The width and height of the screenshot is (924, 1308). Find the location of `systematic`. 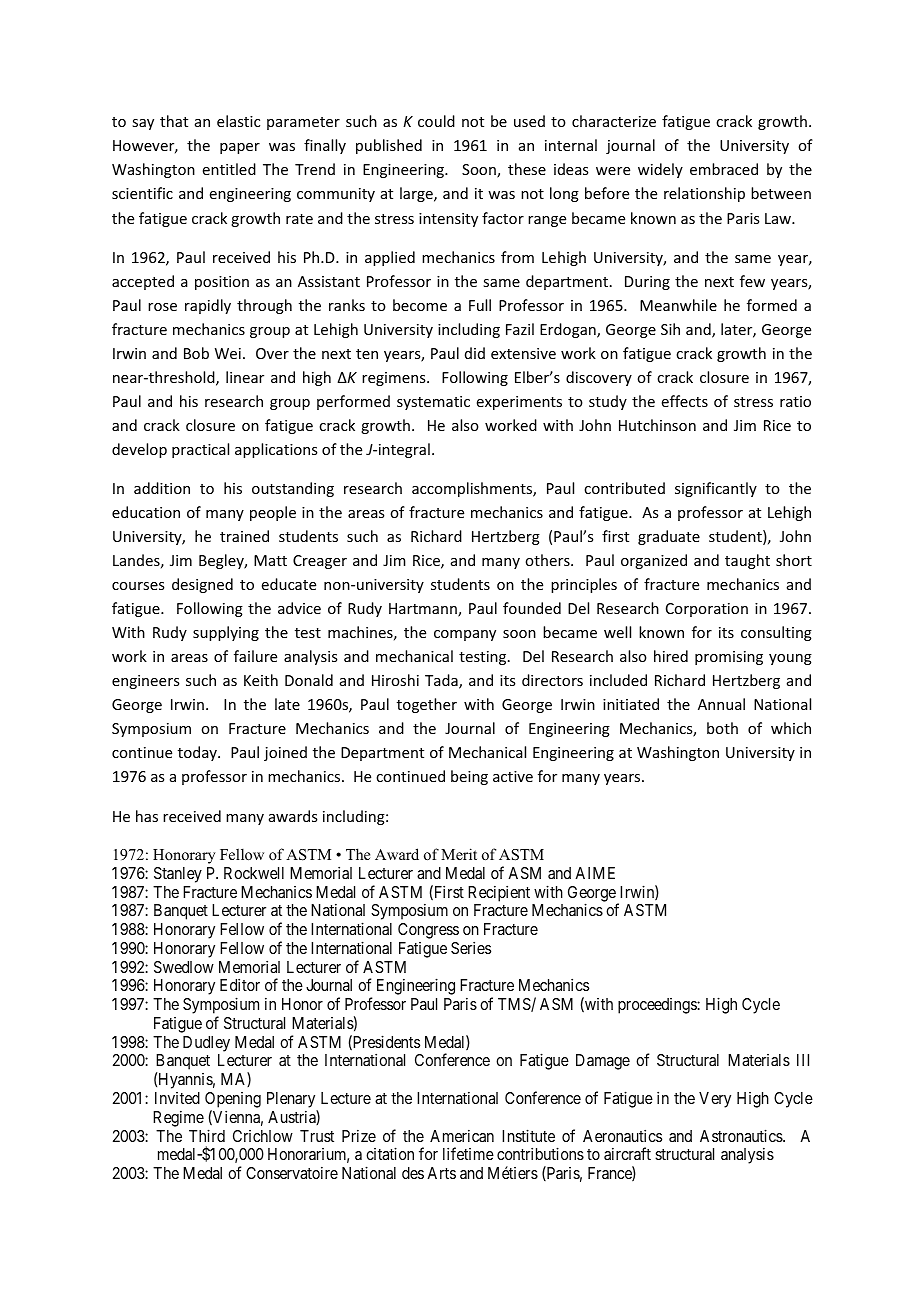

systematic is located at coordinates (433, 403).
